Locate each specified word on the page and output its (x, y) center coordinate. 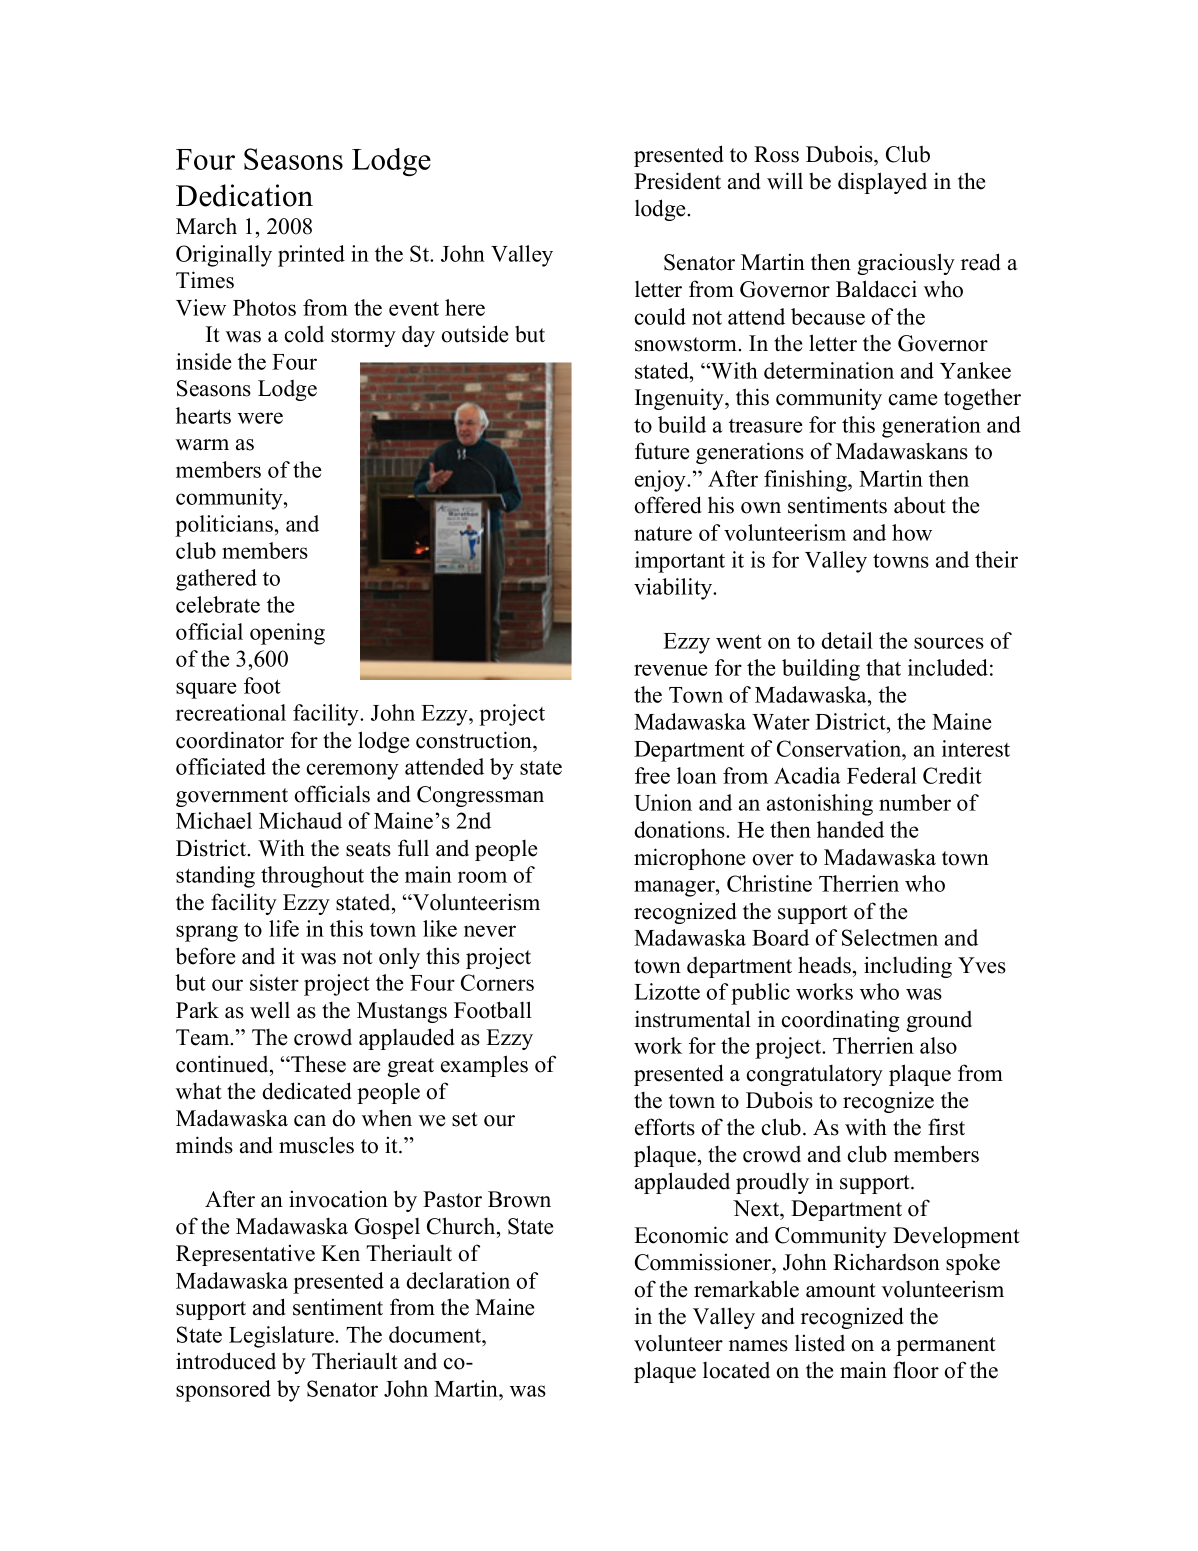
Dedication (244, 195)
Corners (497, 982)
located (736, 1370)
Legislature (282, 1337)
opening (287, 634)
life (284, 928)
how (912, 532)
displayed (882, 183)
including (908, 967)
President (677, 181)
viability (674, 589)
